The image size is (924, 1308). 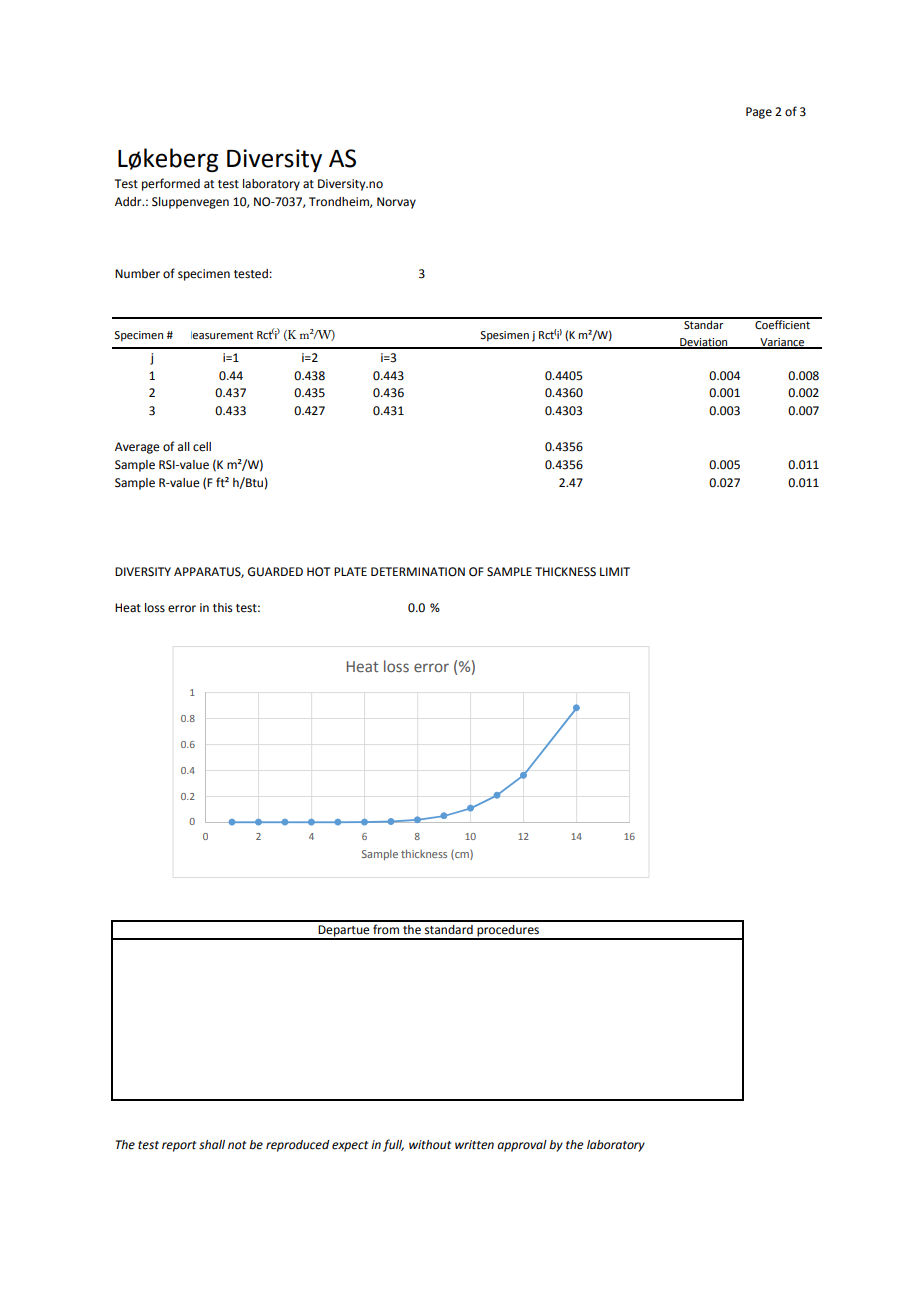 I want to click on DETERMINATION, so click(x=418, y=572).
